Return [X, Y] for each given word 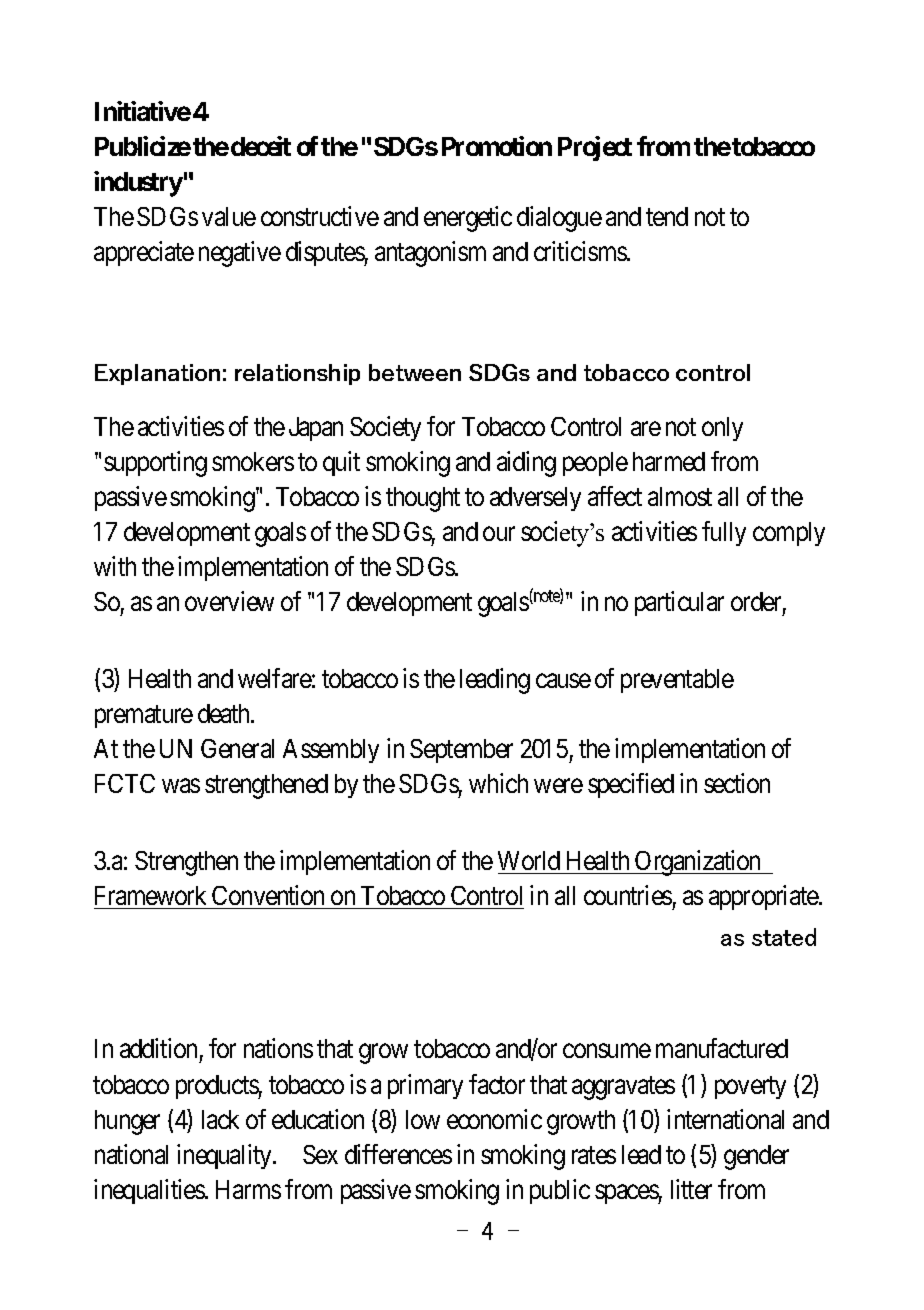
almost [680, 496]
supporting [155, 464]
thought [423, 499]
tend [667, 216]
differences [398, 1154]
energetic [468, 219]
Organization [698, 863]
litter [691, 1189]
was [181, 786]
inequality [226, 1156]
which [498, 783]
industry [138, 184]
